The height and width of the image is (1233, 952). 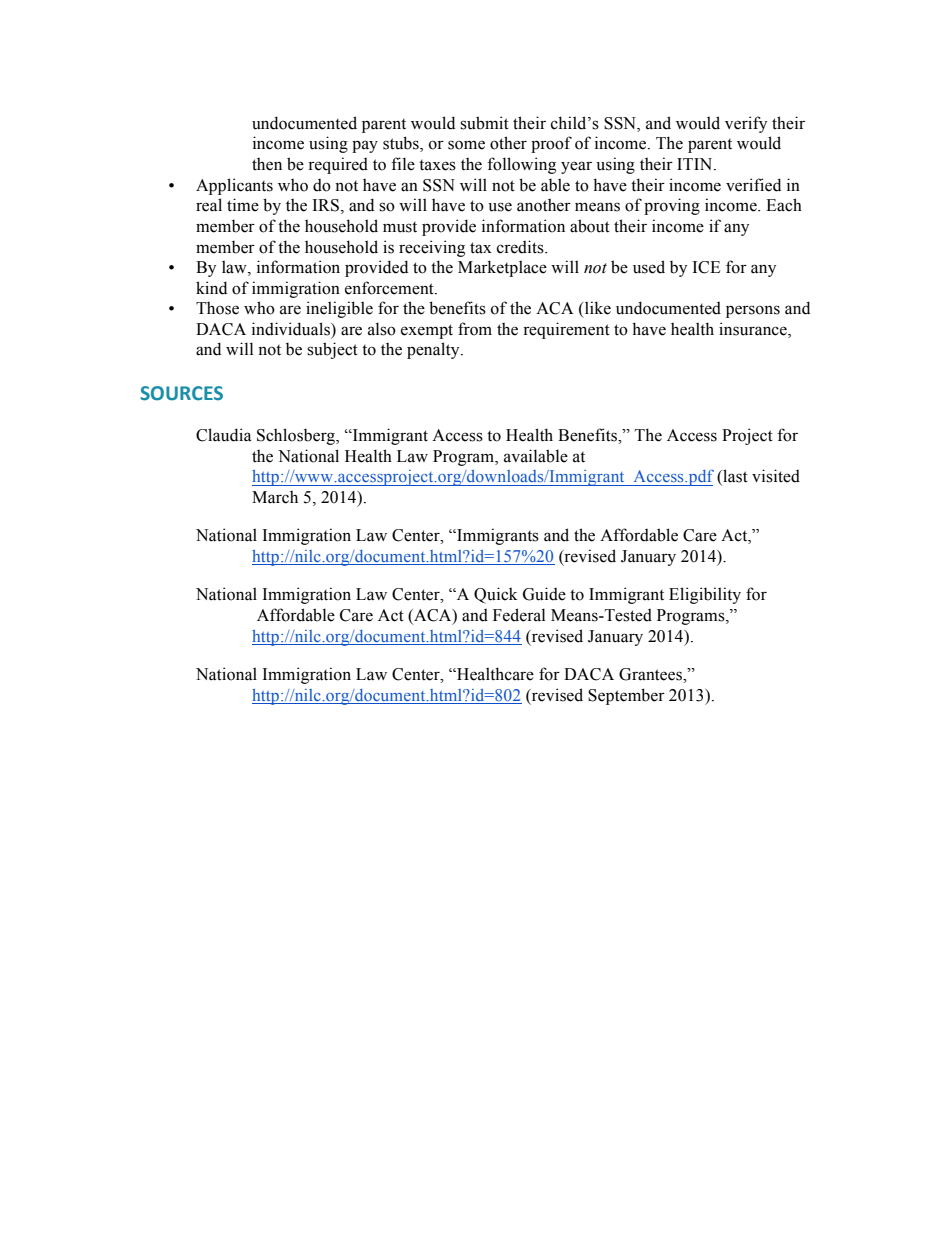 I want to click on persons, so click(x=753, y=311).
